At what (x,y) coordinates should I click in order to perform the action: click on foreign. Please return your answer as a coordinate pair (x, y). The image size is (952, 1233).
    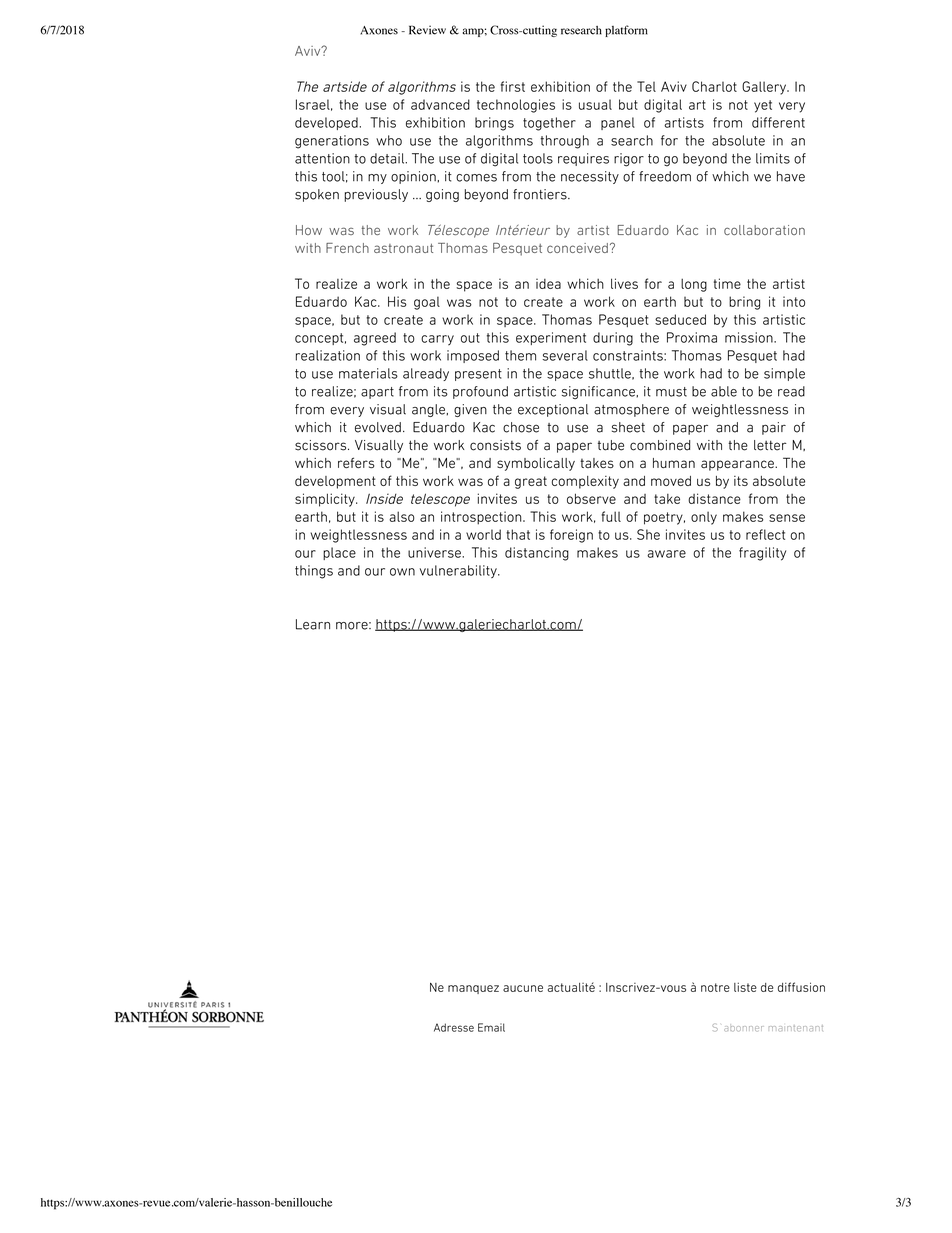
    Looking at the image, I should click on (571, 536).
